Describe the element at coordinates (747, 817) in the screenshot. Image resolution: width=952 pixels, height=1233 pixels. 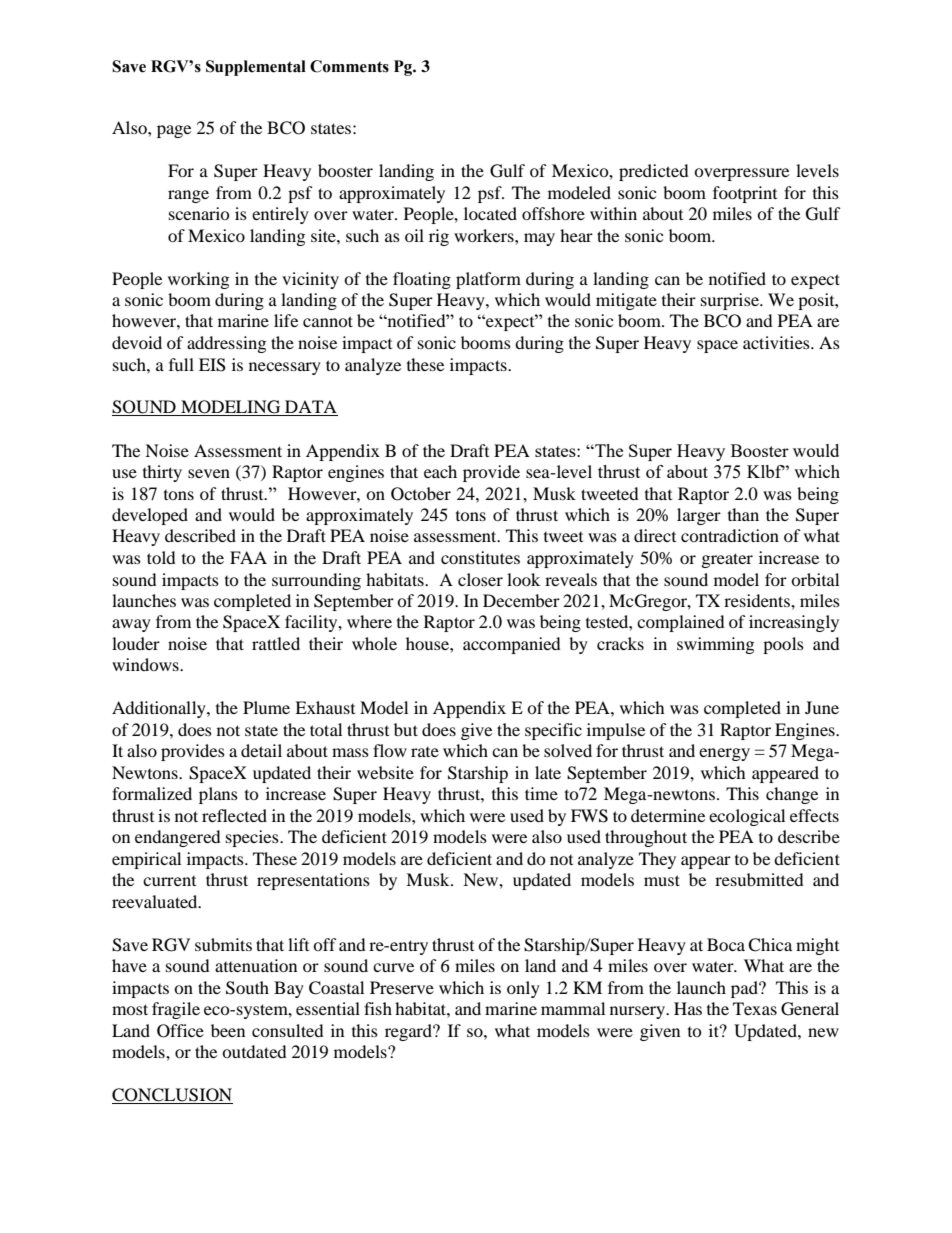
I see `ecological` at that location.
